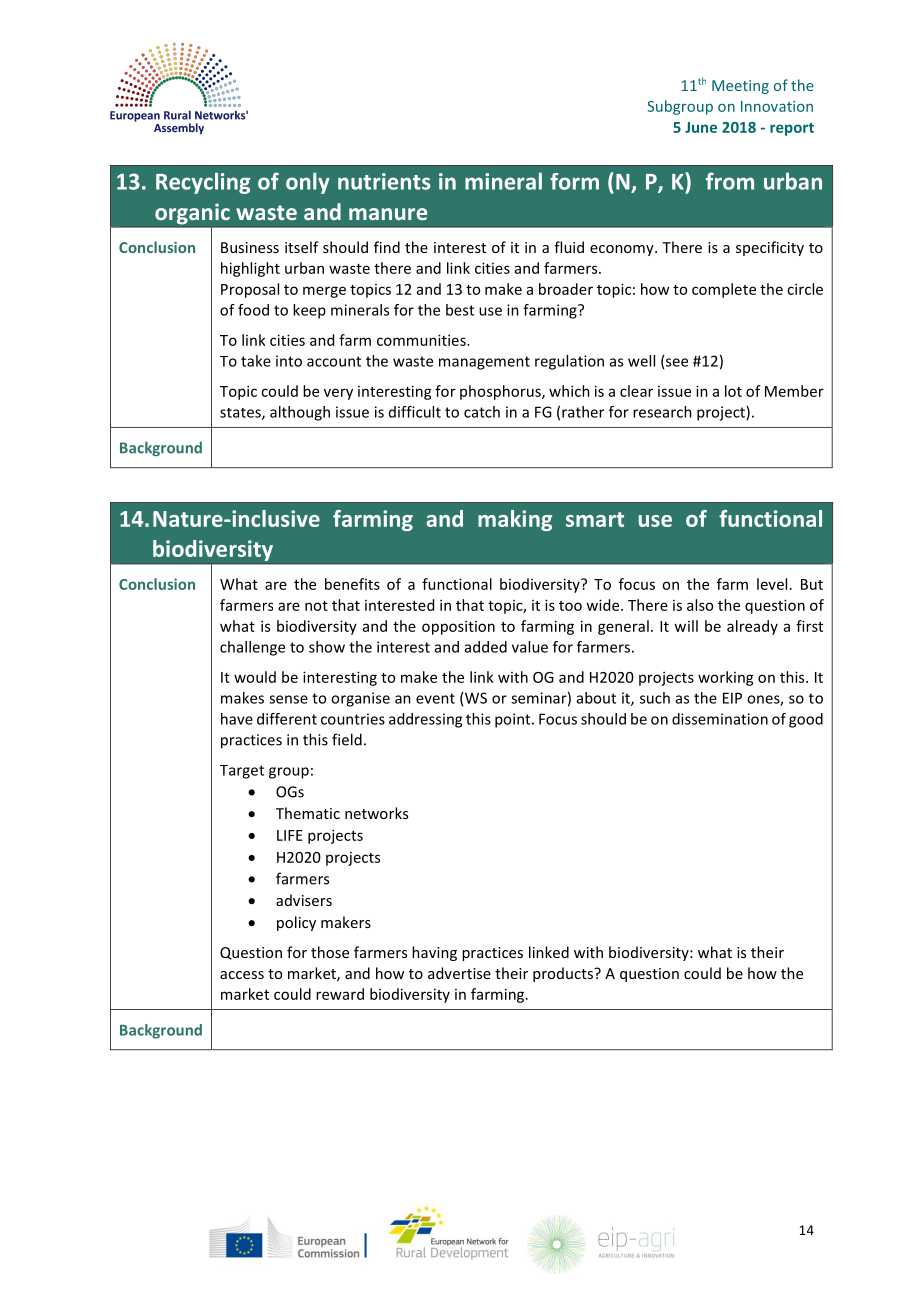 The image size is (924, 1308). What do you see at coordinates (352, 584) in the screenshot?
I see `benefits` at bounding box center [352, 584].
